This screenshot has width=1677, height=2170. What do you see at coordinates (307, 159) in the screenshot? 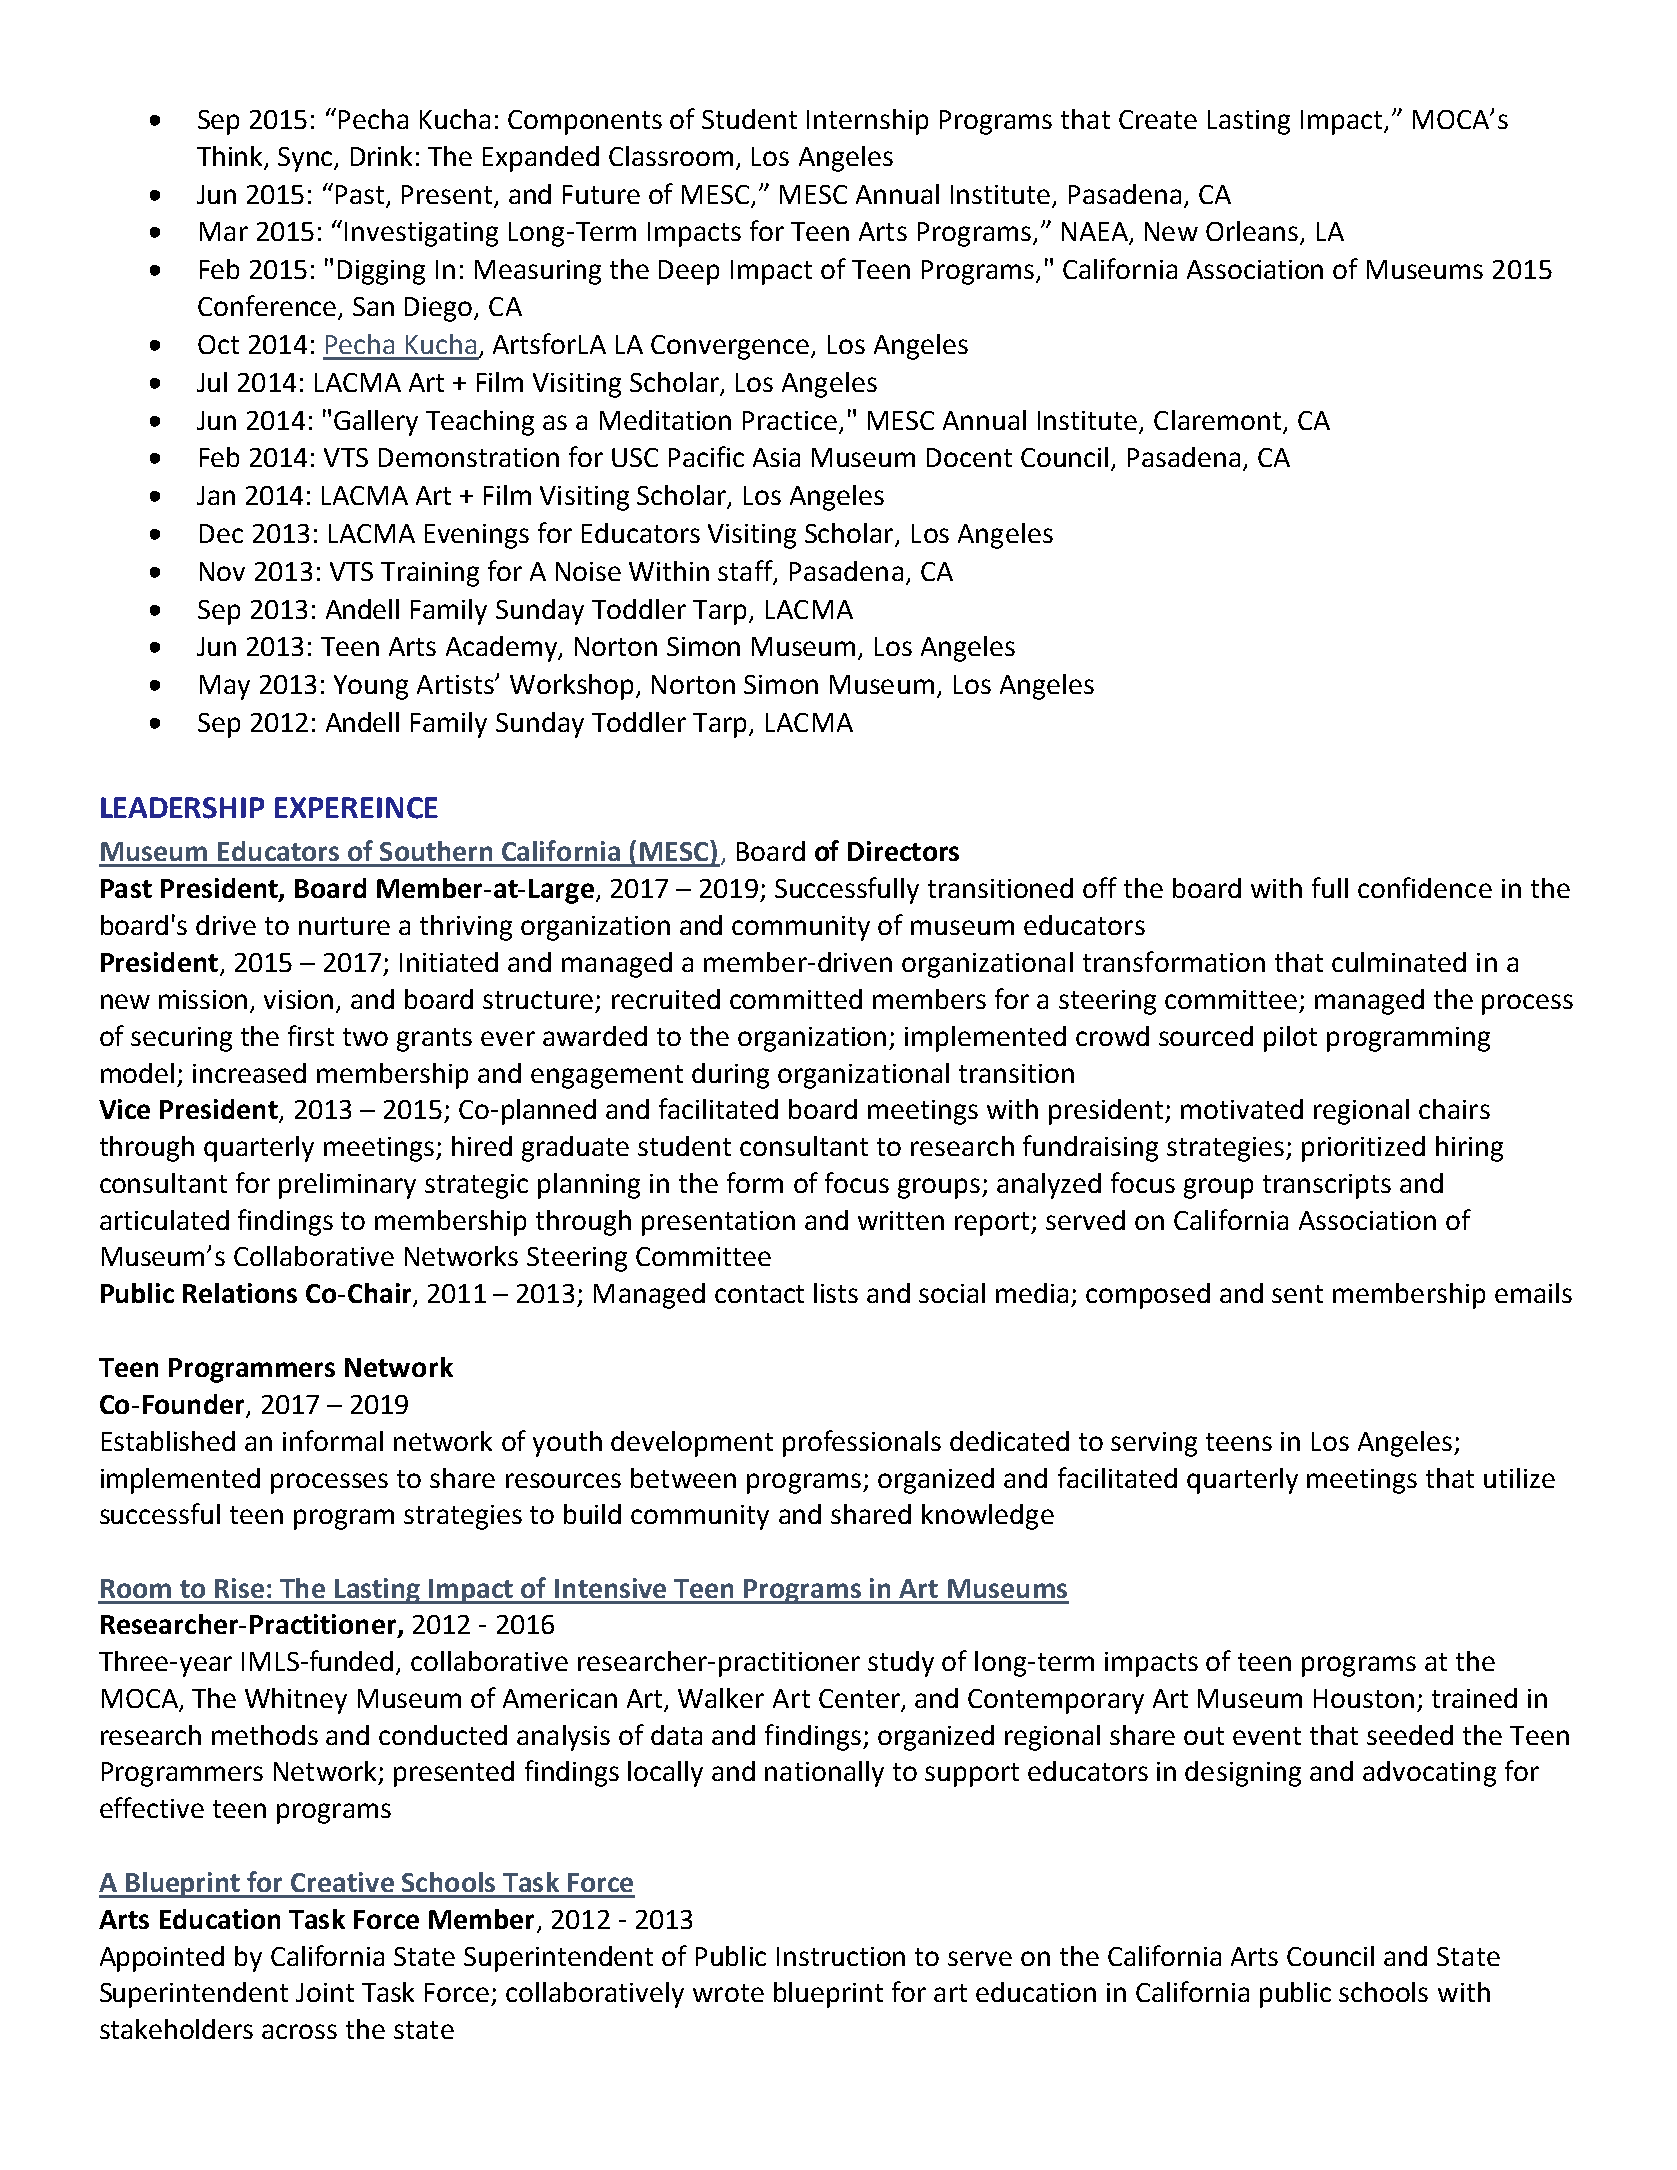
I see `Sync` at bounding box center [307, 159].
